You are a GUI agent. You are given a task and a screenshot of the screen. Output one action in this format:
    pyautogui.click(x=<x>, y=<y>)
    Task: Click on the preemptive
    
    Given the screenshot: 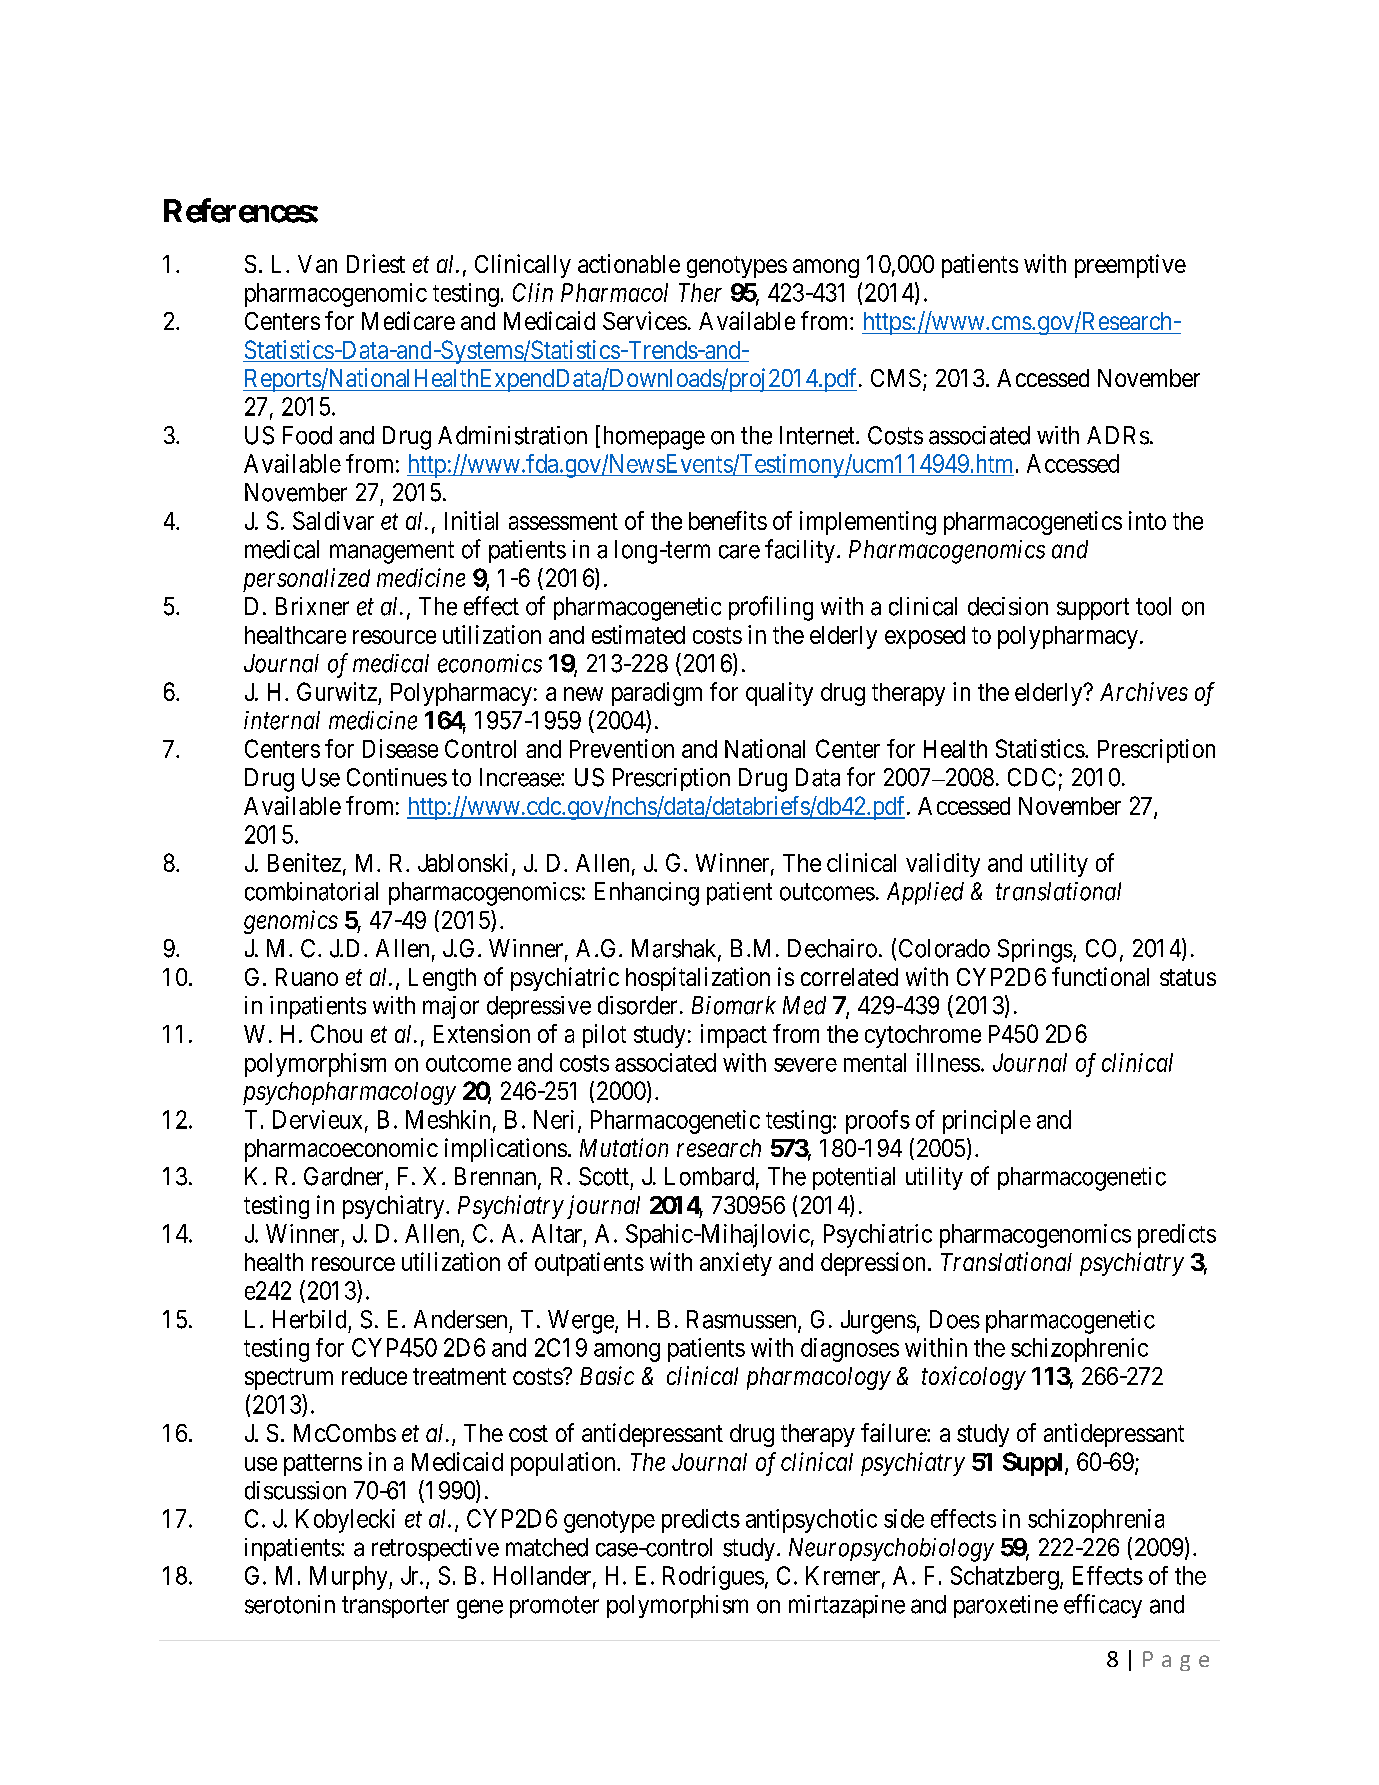 What is the action you would take?
    pyautogui.click(x=1130, y=266)
